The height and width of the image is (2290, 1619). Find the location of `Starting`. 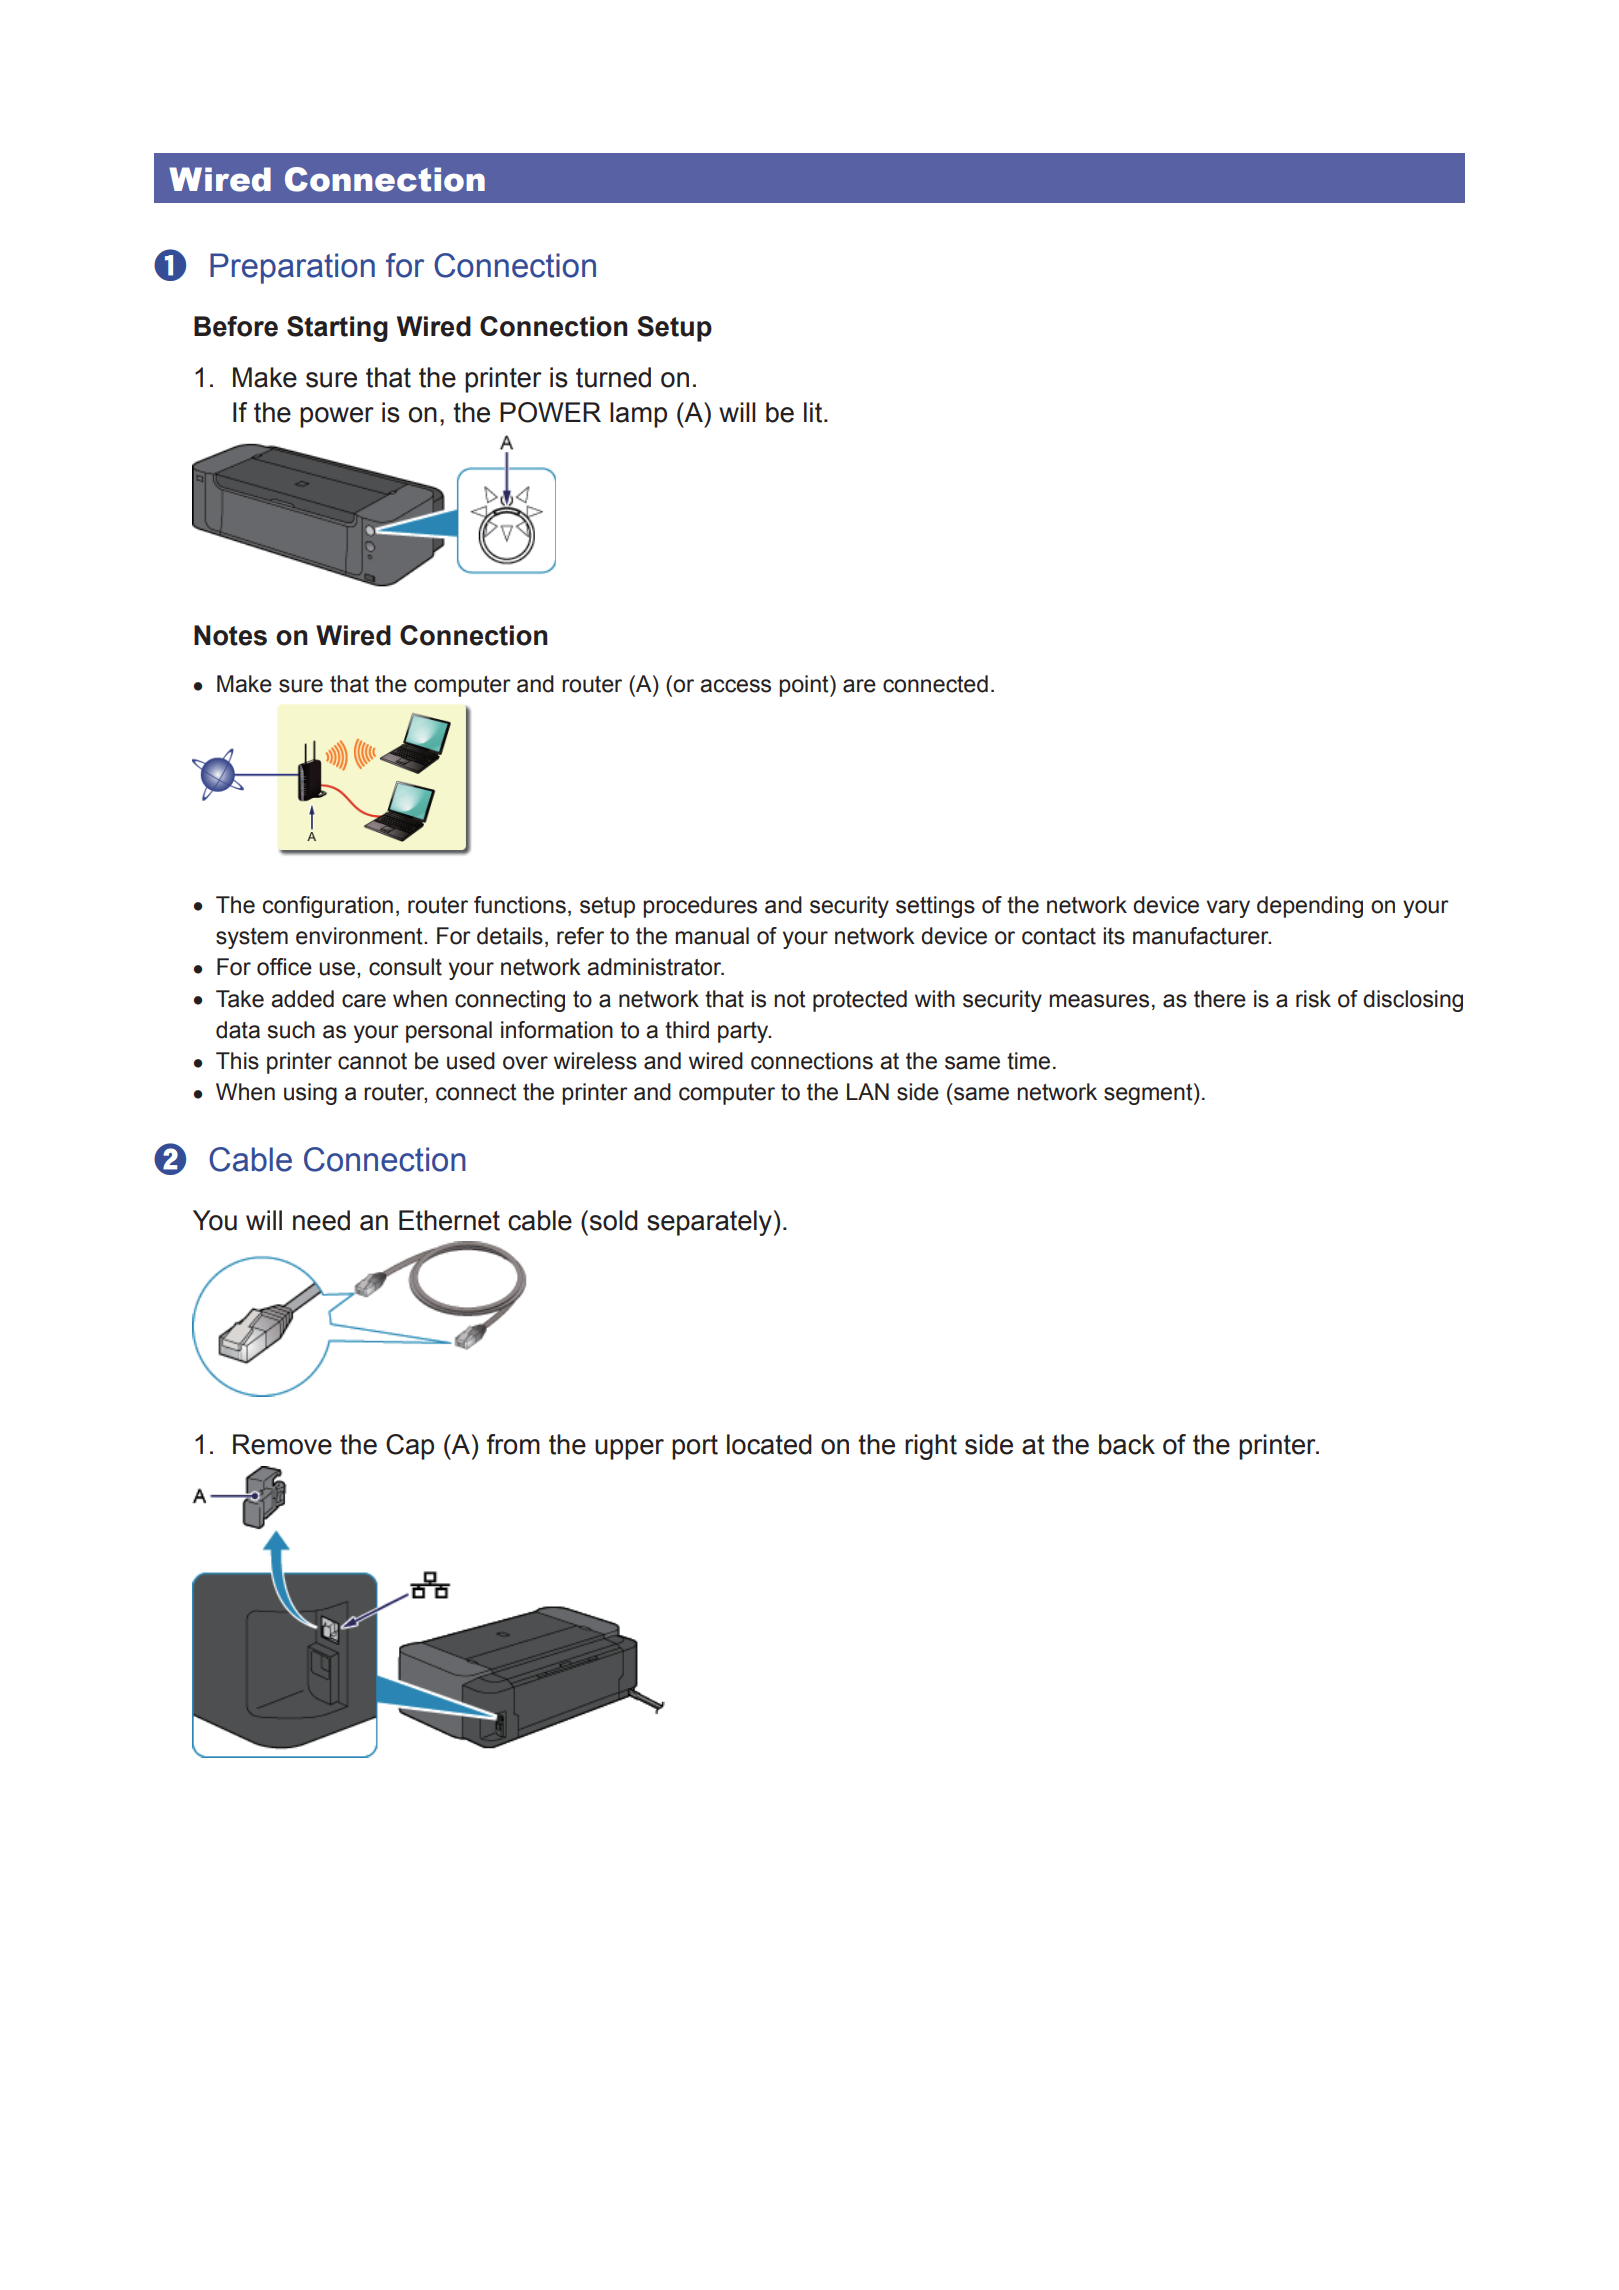

Starting is located at coordinates (337, 329).
